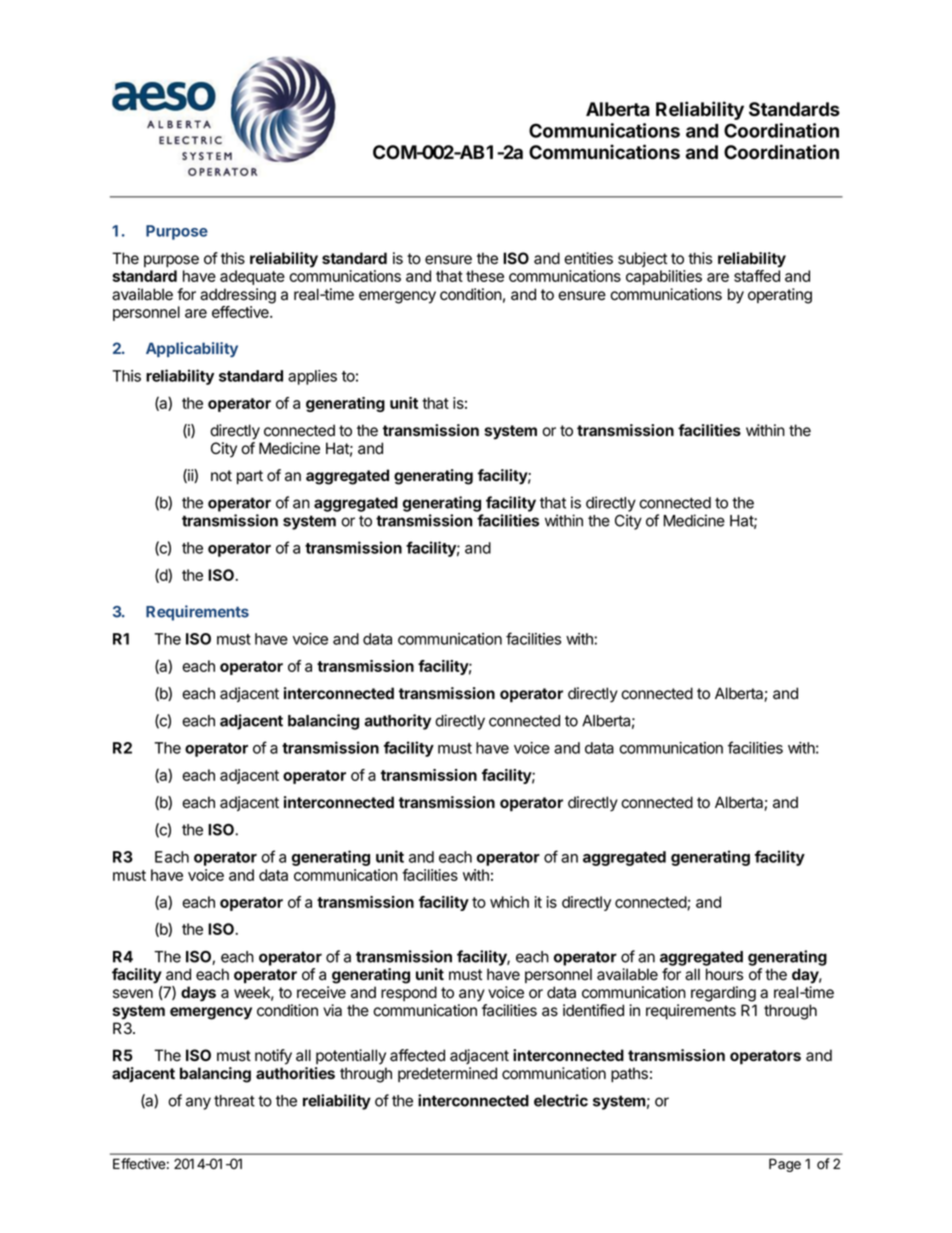 Image resolution: width=952 pixels, height=1233 pixels. Describe the element at coordinates (724, 974) in the document. I see `hours` at that location.
